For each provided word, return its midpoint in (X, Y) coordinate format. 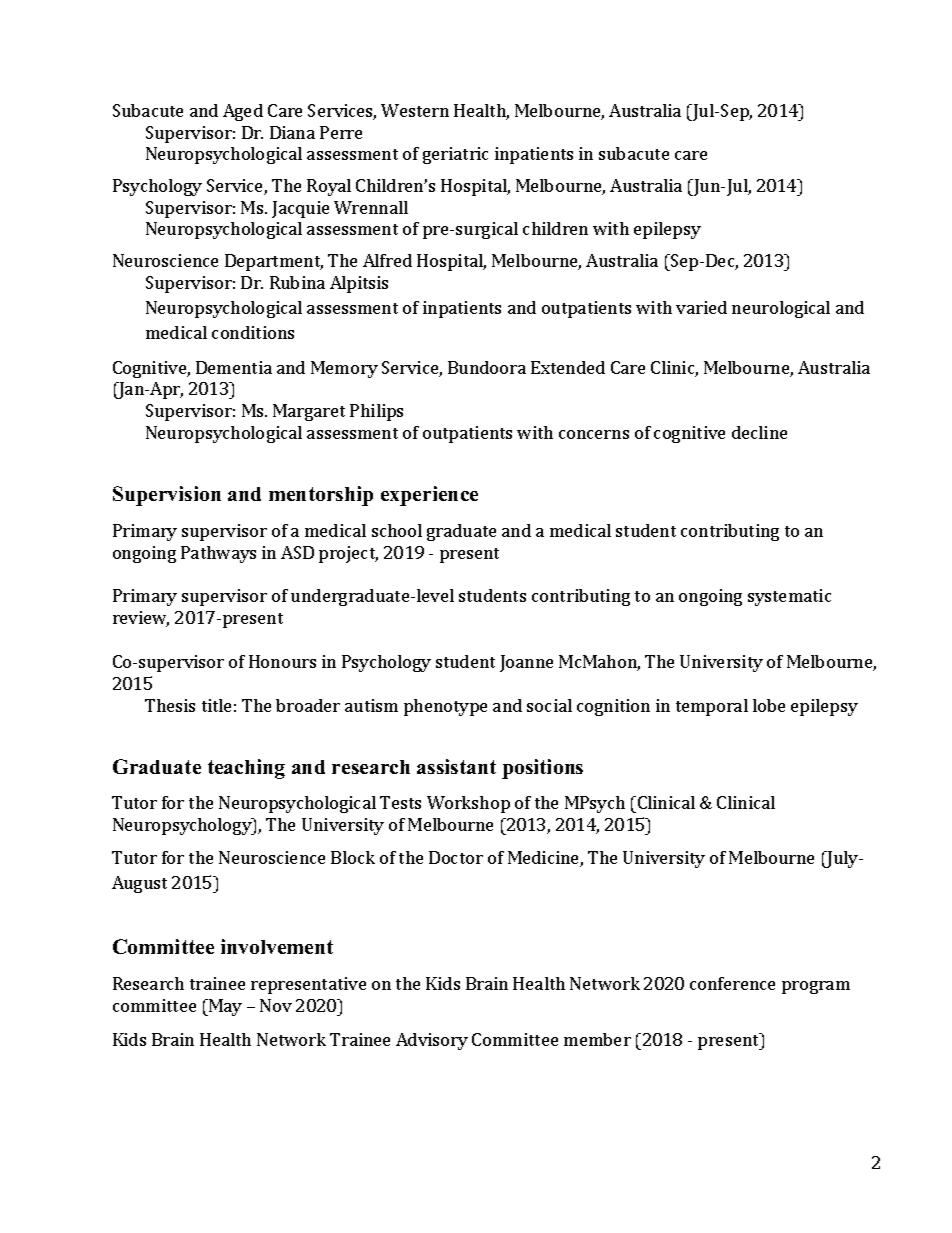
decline (759, 432)
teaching (246, 769)
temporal (712, 707)
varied (701, 307)
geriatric (455, 155)
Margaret (309, 412)
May (224, 1007)
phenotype (445, 707)
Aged (243, 112)
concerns (594, 434)
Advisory (432, 1041)
